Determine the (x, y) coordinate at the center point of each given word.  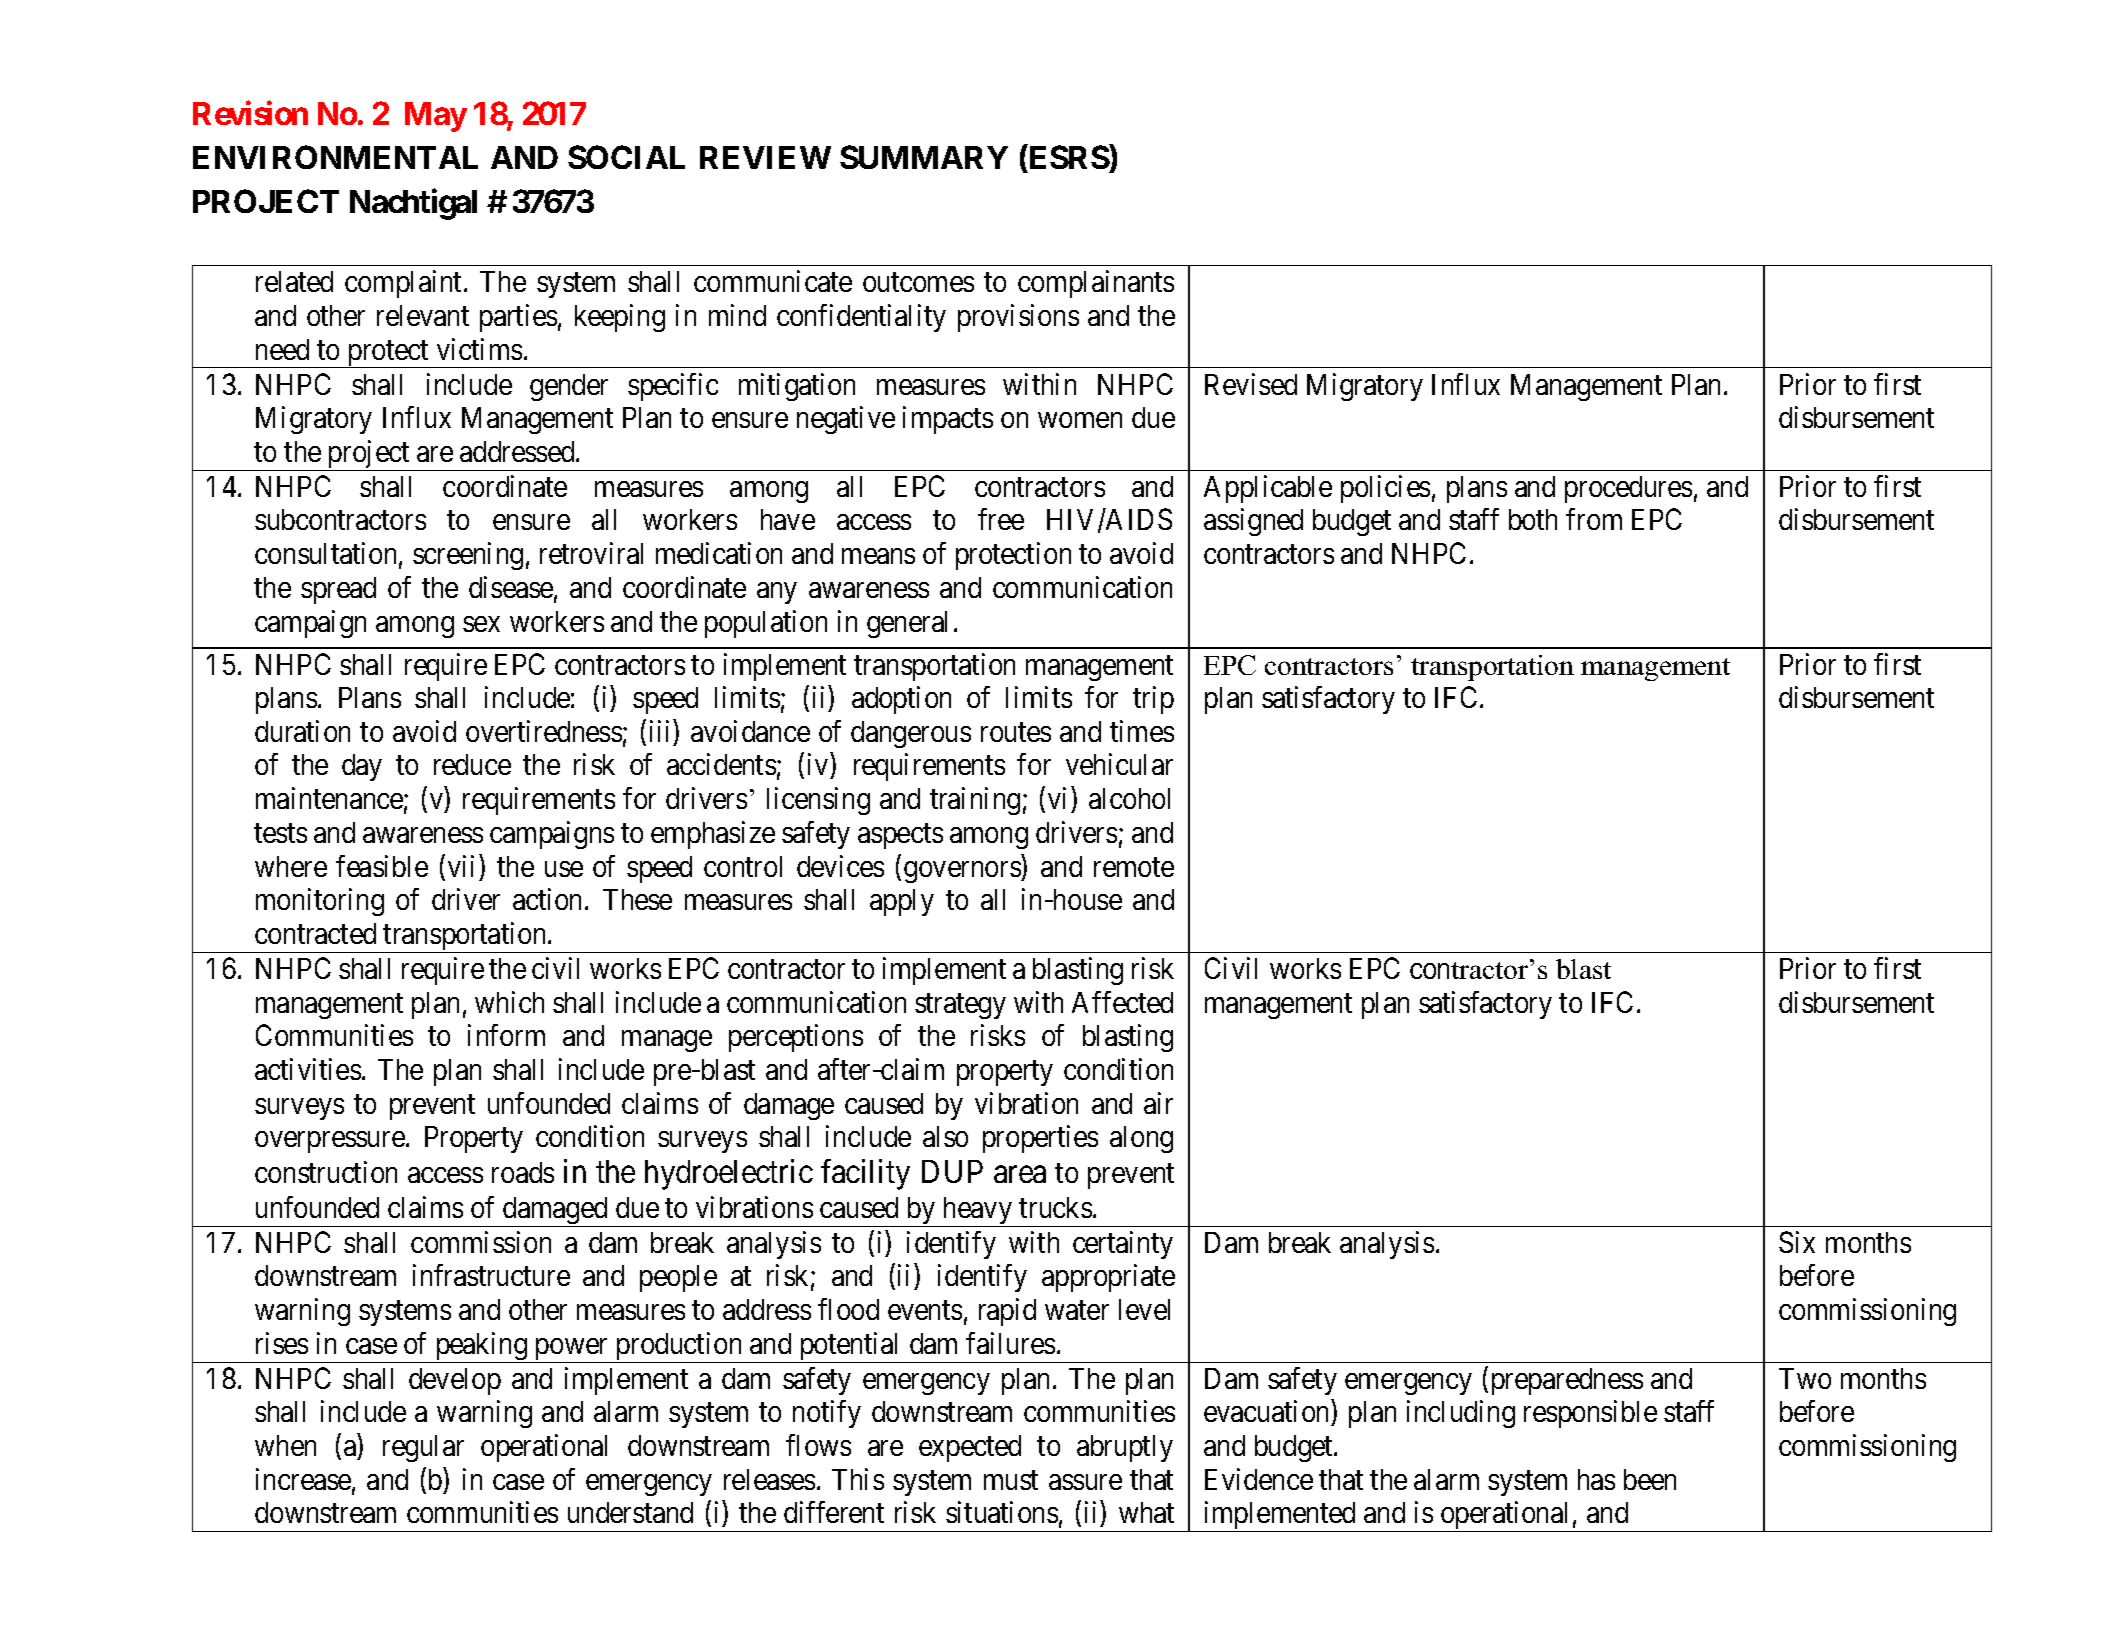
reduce (472, 764)
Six (1797, 1242)
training (975, 801)
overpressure (330, 1142)
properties (1040, 1139)
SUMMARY (924, 157)
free (1001, 519)
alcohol (1129, 798)
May (436, 117)
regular (423, 1448)
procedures (1628, 489)
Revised (1251, 384)
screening (468, 556)
